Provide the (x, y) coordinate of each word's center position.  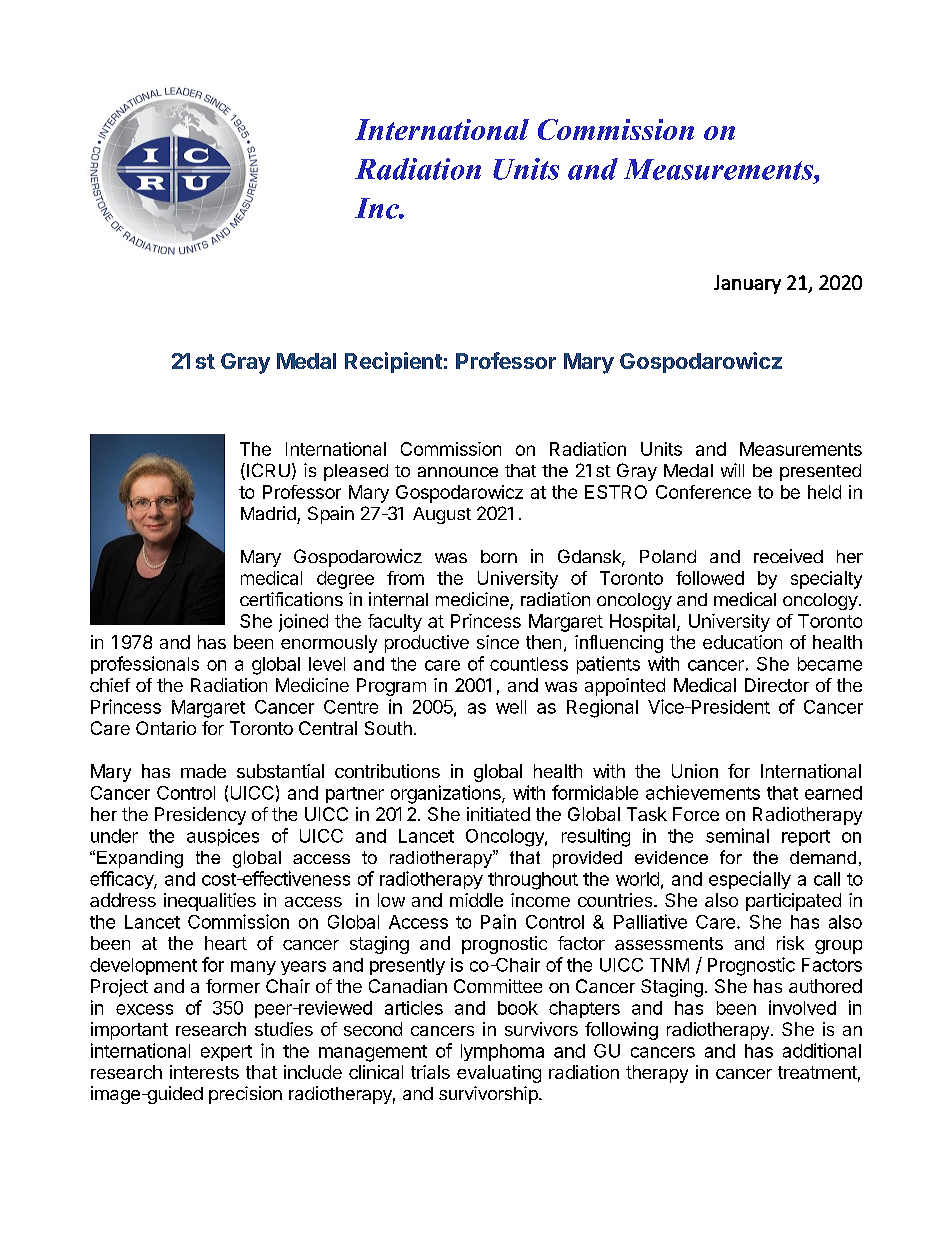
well (511, 707)
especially (750, 880)
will (732, 470)
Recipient (393, 362)
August (442, 515)
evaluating (499, 1074)
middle (476, 900)
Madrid (268, 513)
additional (822, 1050)
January (747, 284)
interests (204, 1072)
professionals (145, 665)
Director (777, 685)
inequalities (210, 902)
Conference (703, 492)
